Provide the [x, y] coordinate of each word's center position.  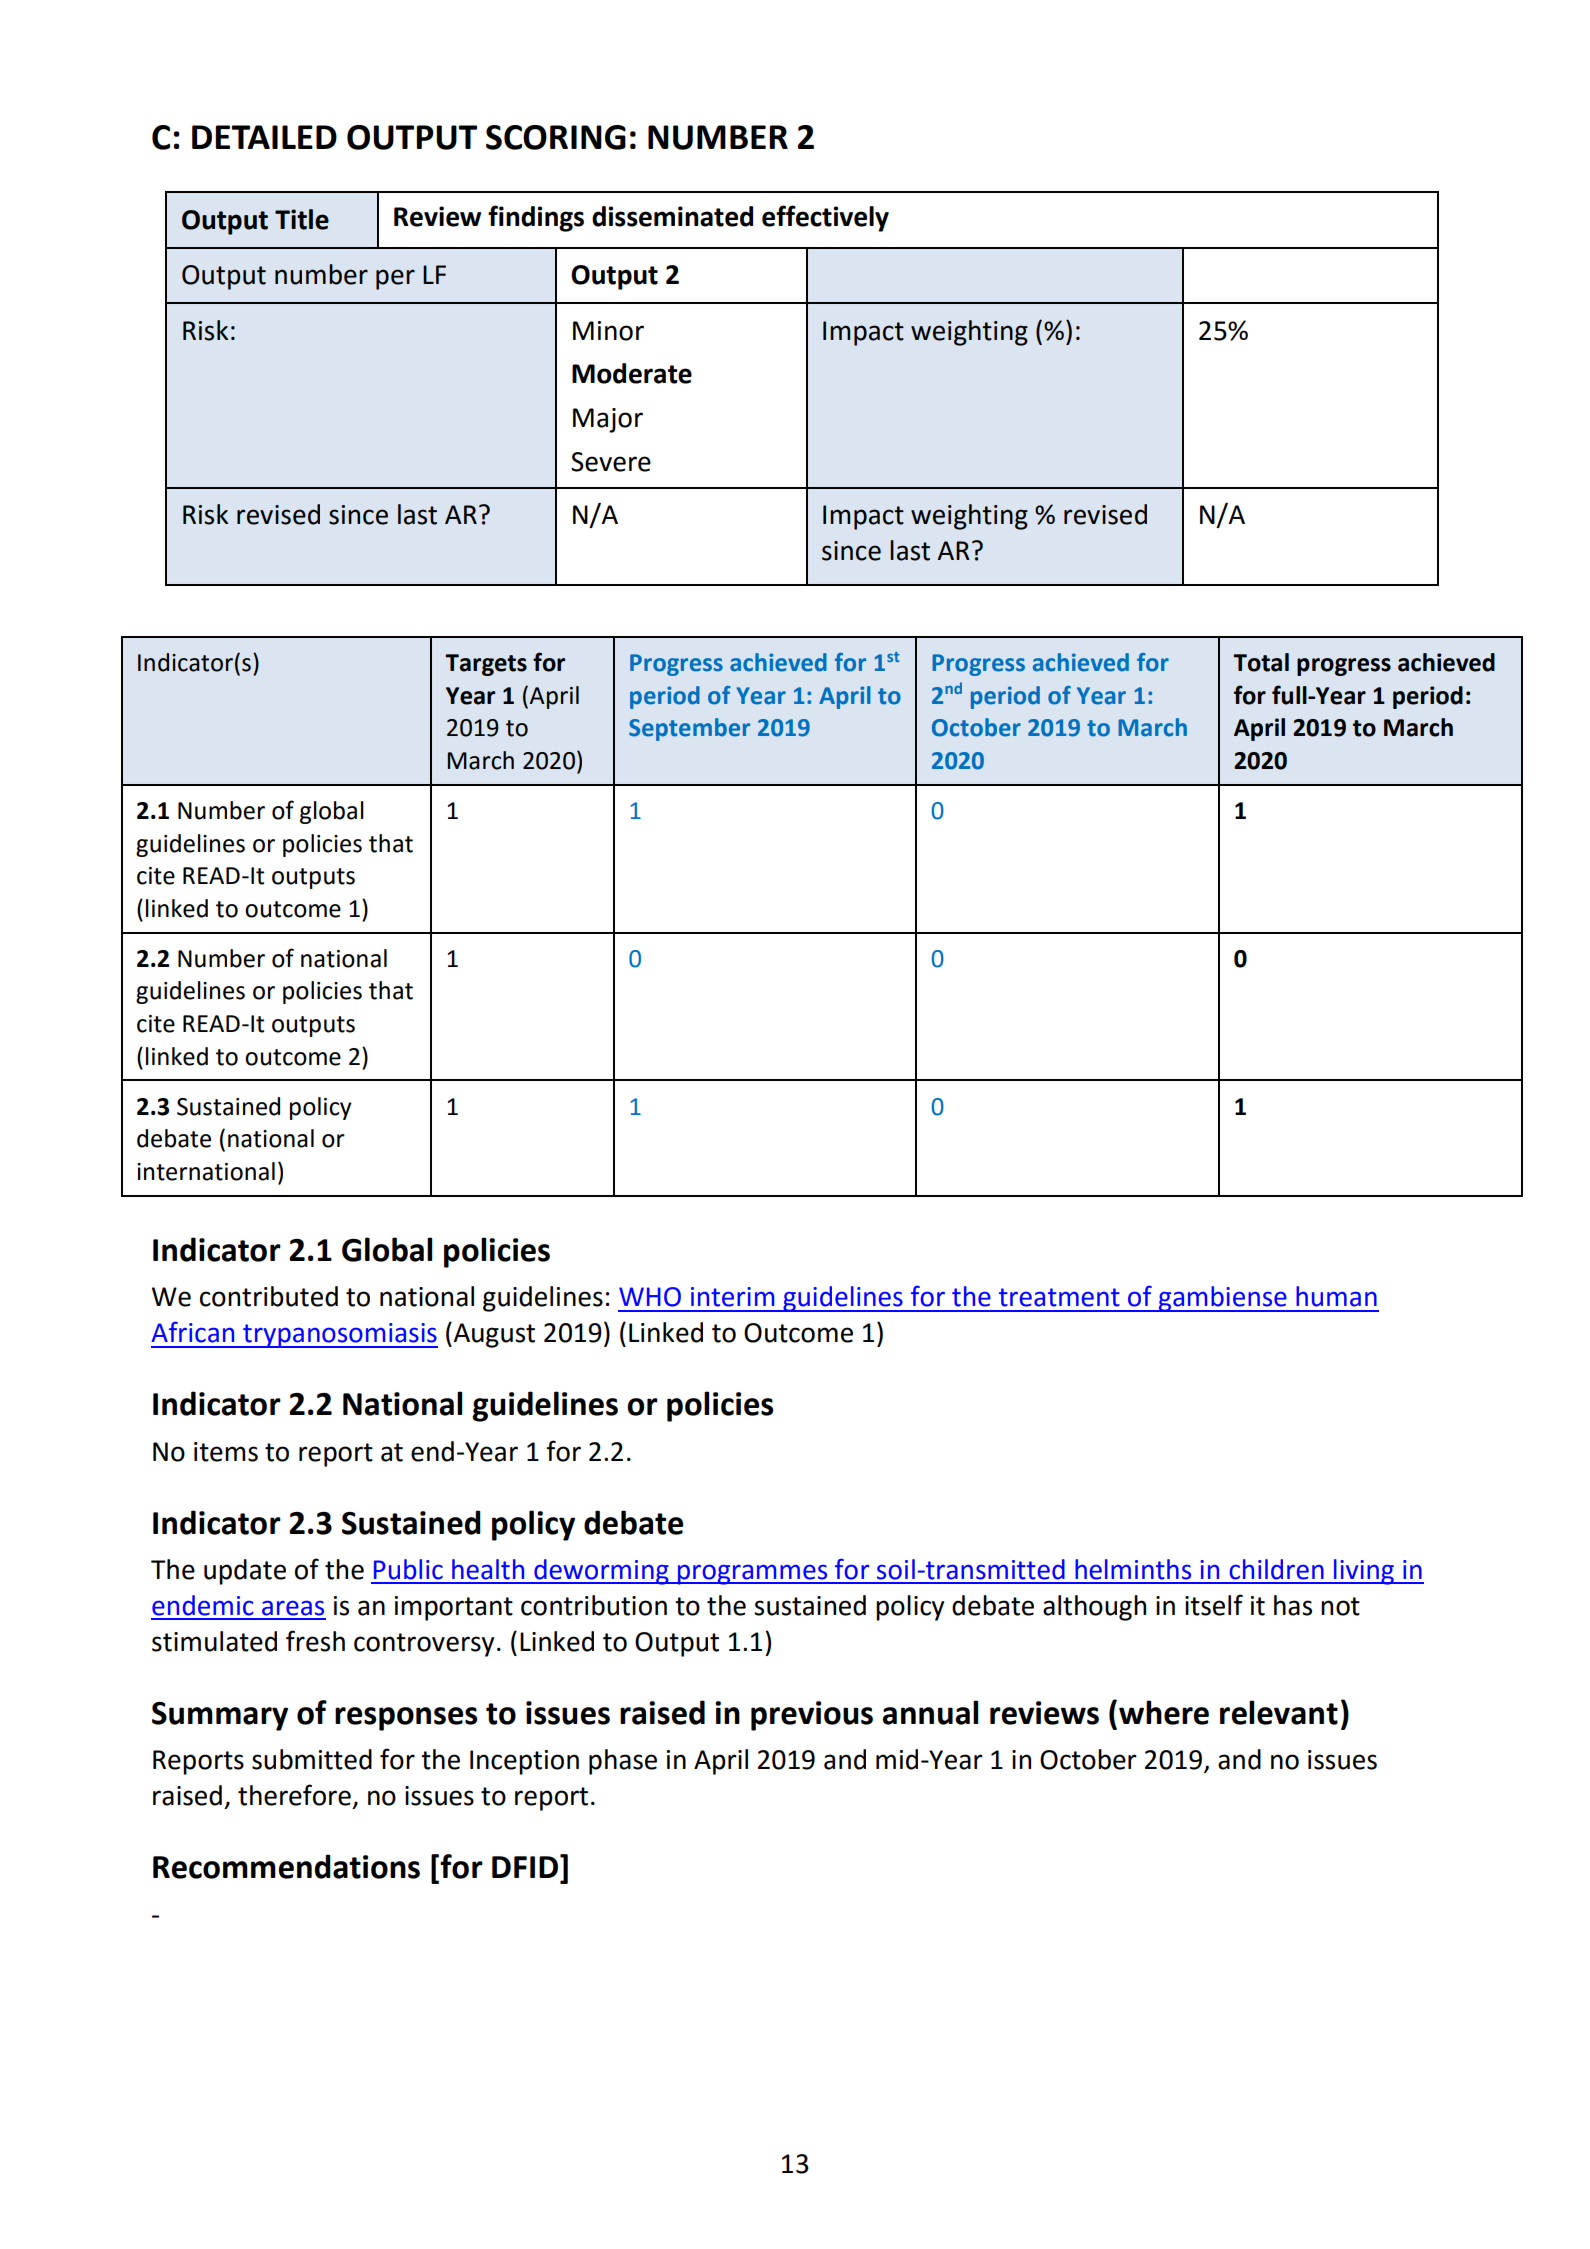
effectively [825, 218]
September [689, 729]
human [1336, 1296]
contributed [269, 1296]
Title [302, 219]
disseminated [672, 216]
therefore [294, 1795]
